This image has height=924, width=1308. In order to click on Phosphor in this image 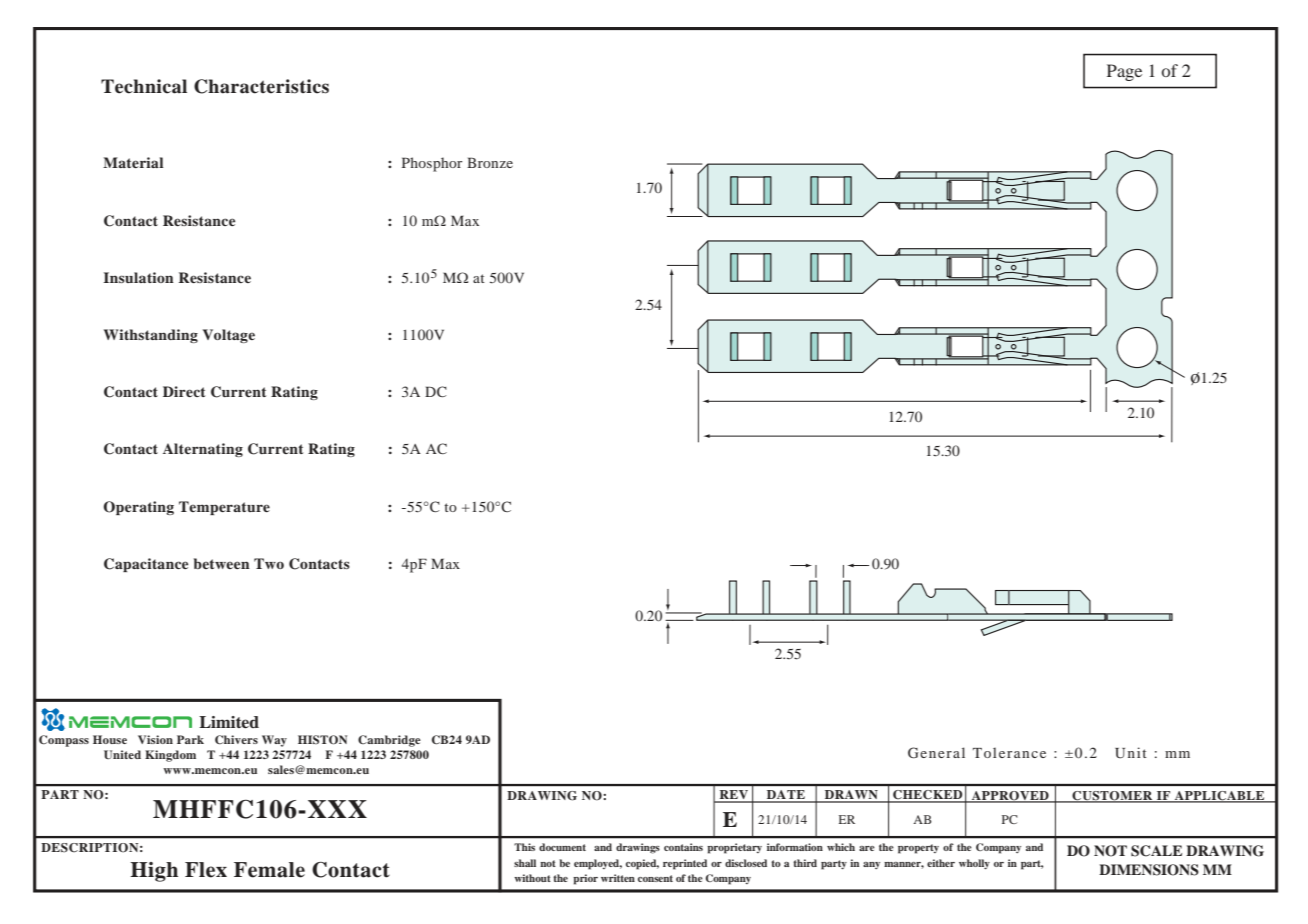, I will do `click(432, 164)`.
